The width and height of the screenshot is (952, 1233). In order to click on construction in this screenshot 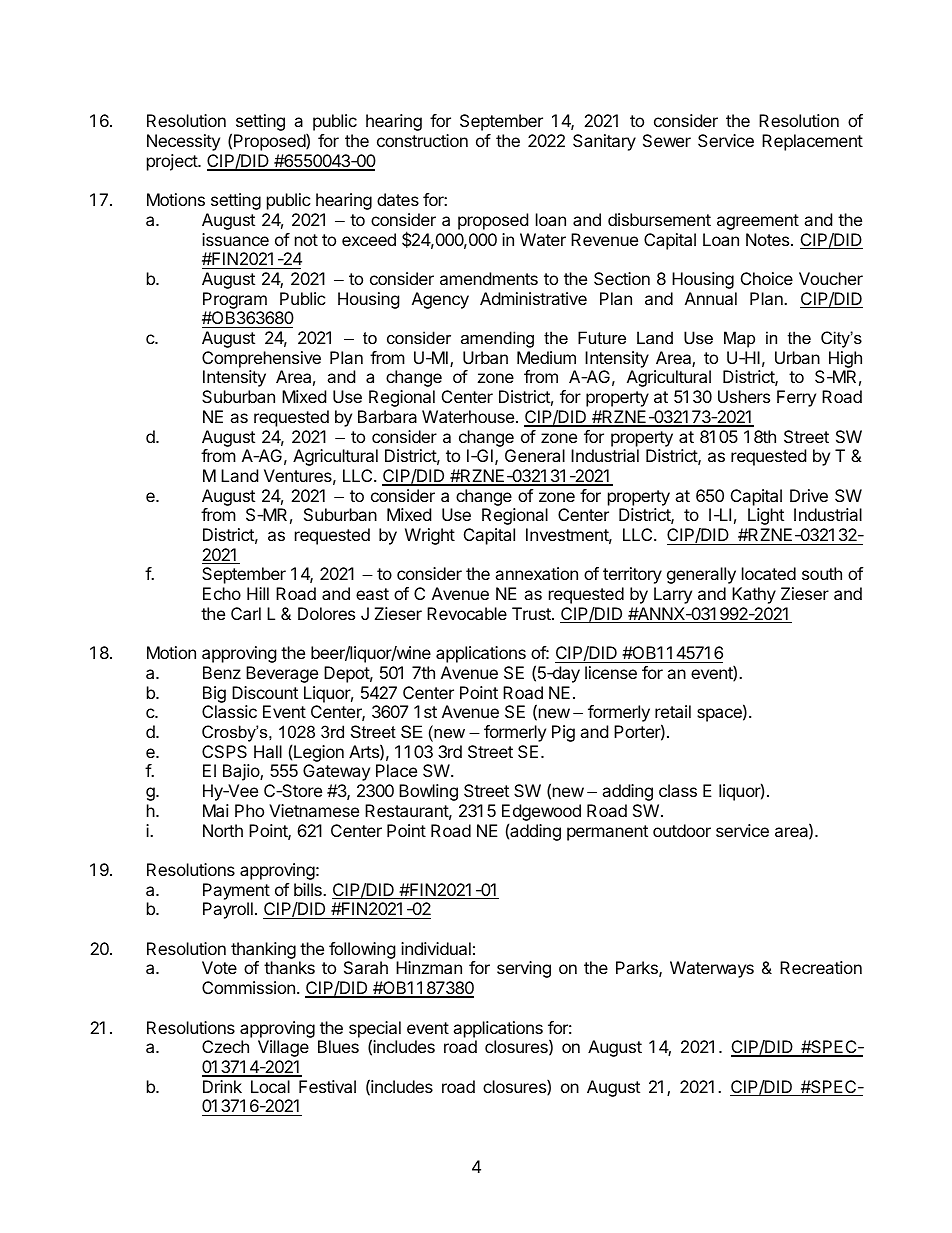, I will do `click(422, 140)`.
